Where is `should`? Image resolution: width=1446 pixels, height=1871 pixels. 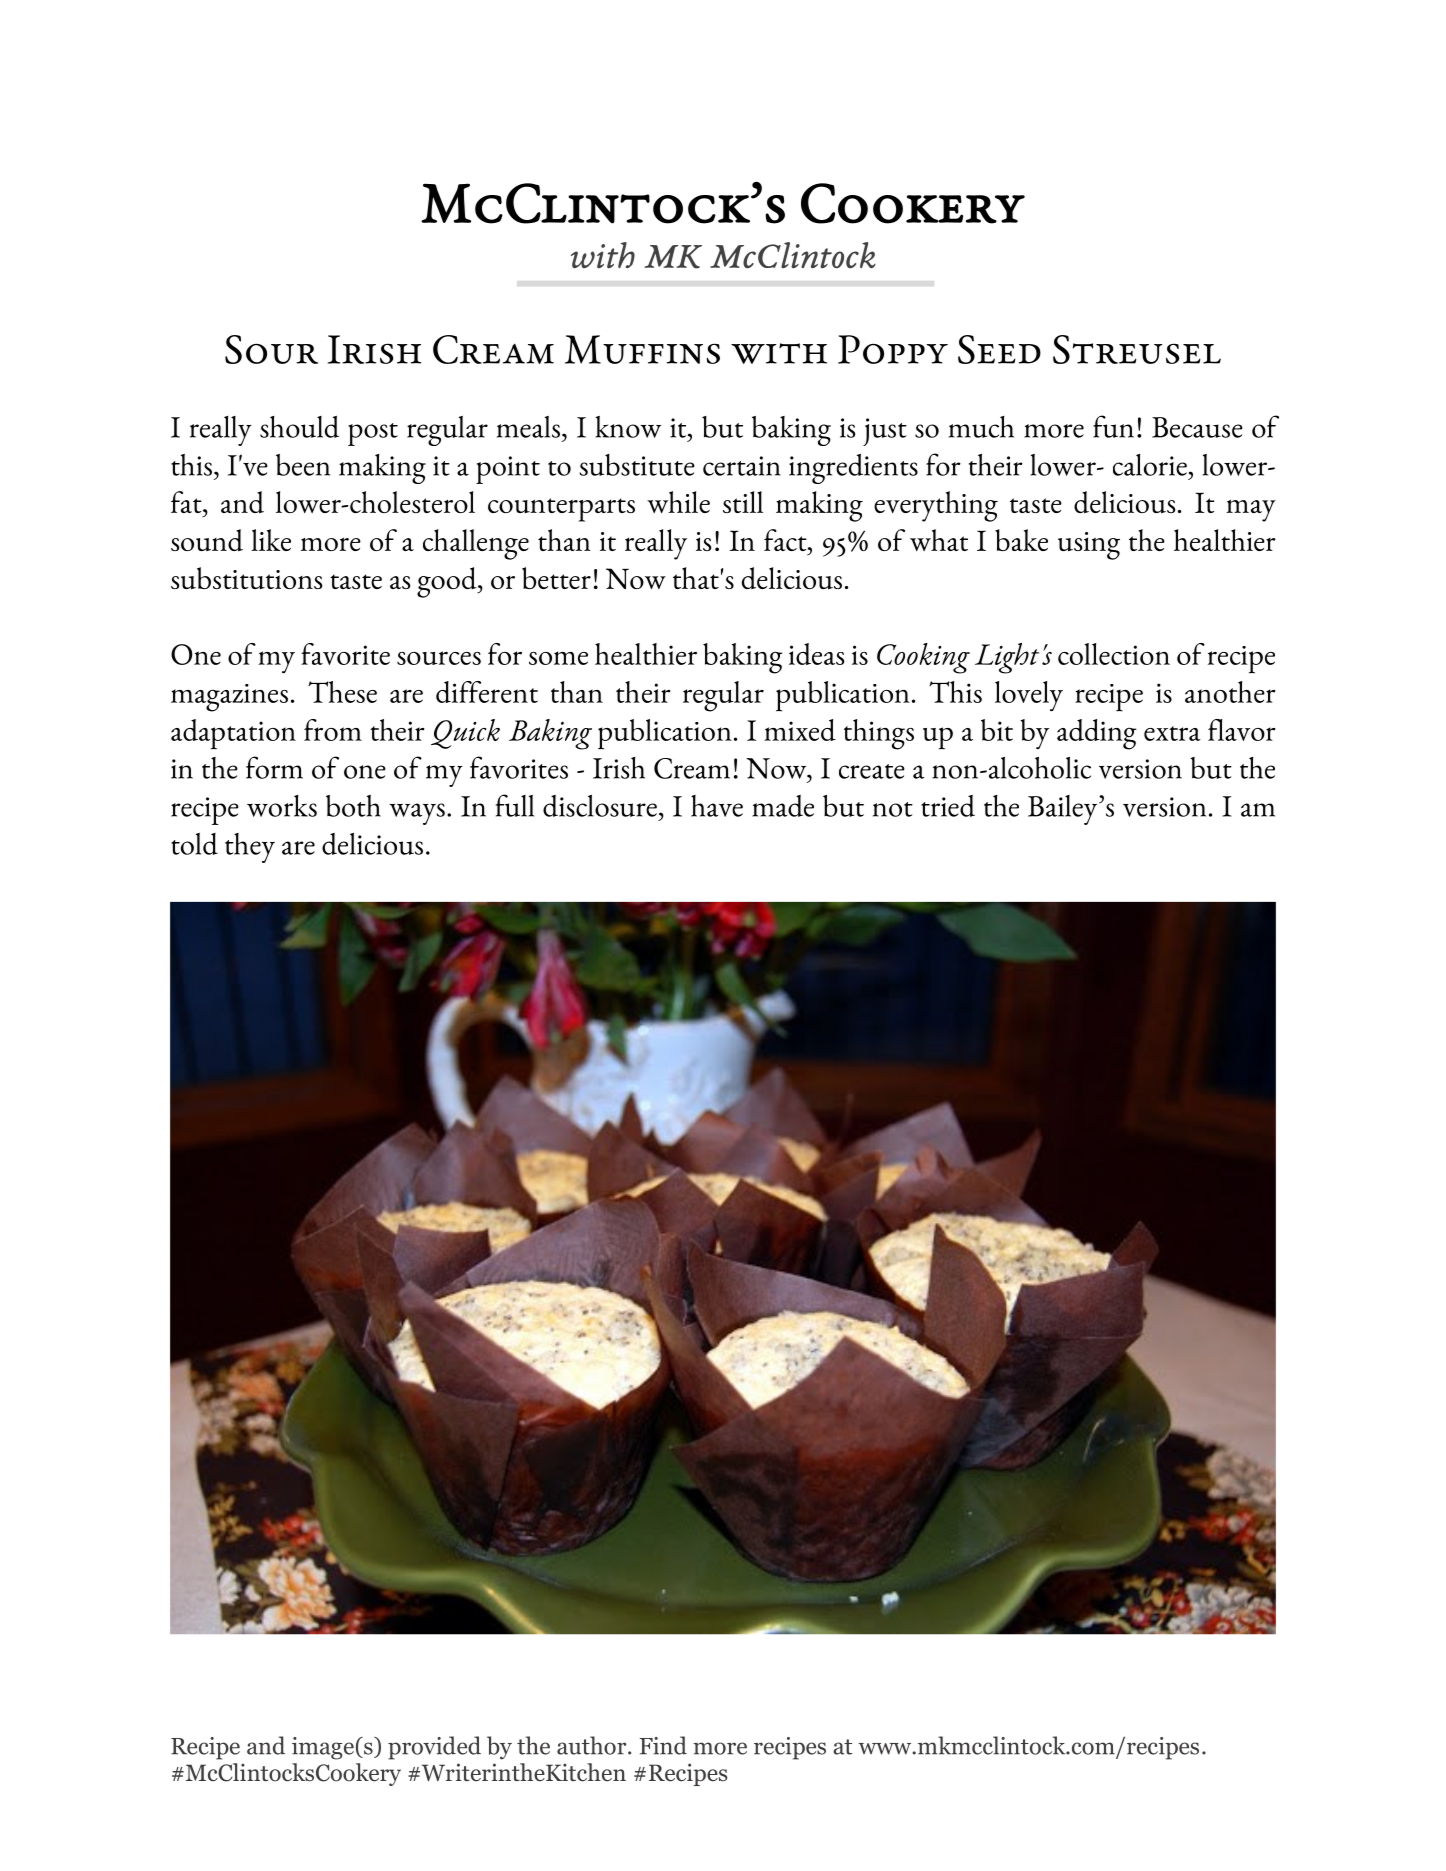 should is located at coordinates (299, 427).
